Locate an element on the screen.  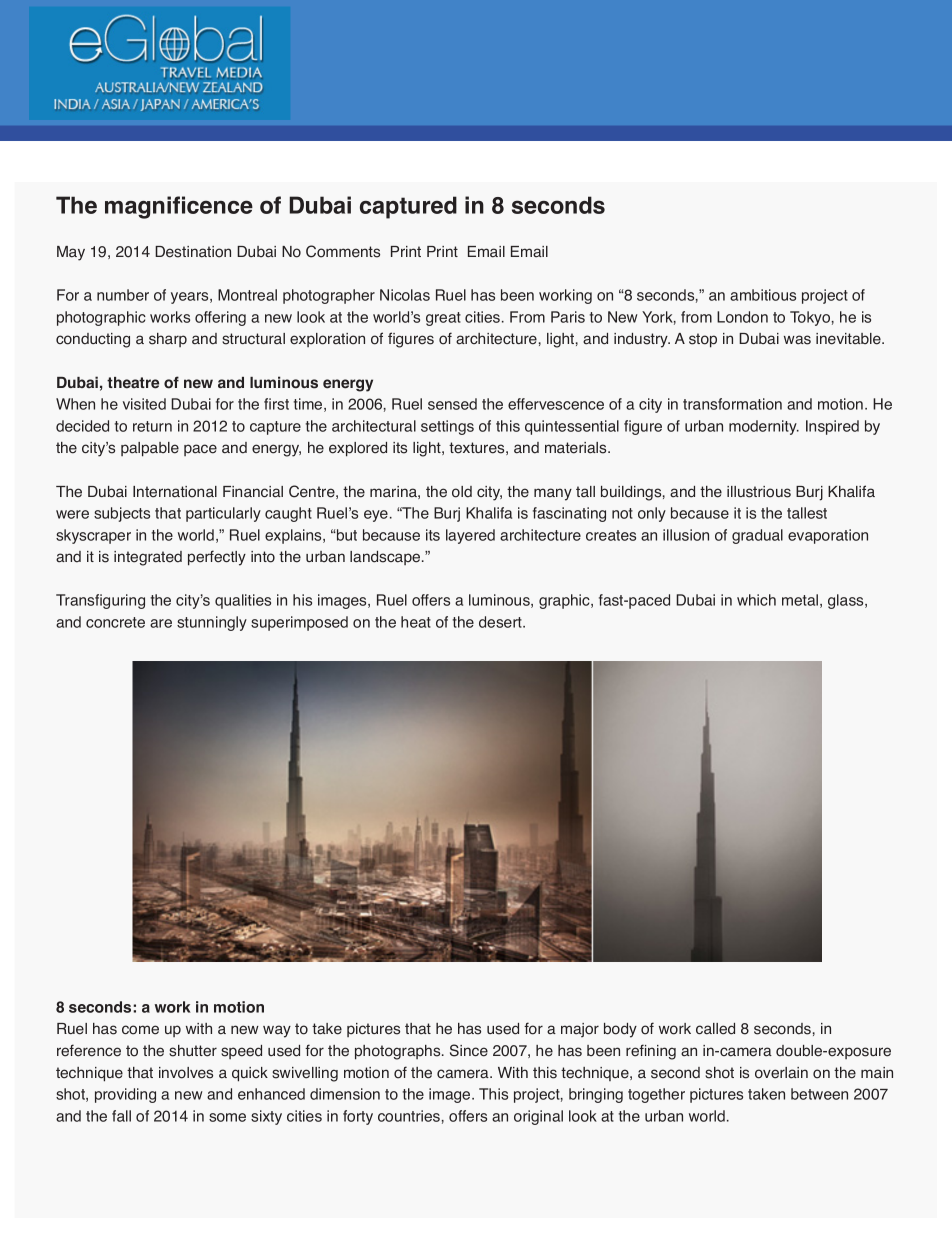
are is located at coordinates (161, 623).
